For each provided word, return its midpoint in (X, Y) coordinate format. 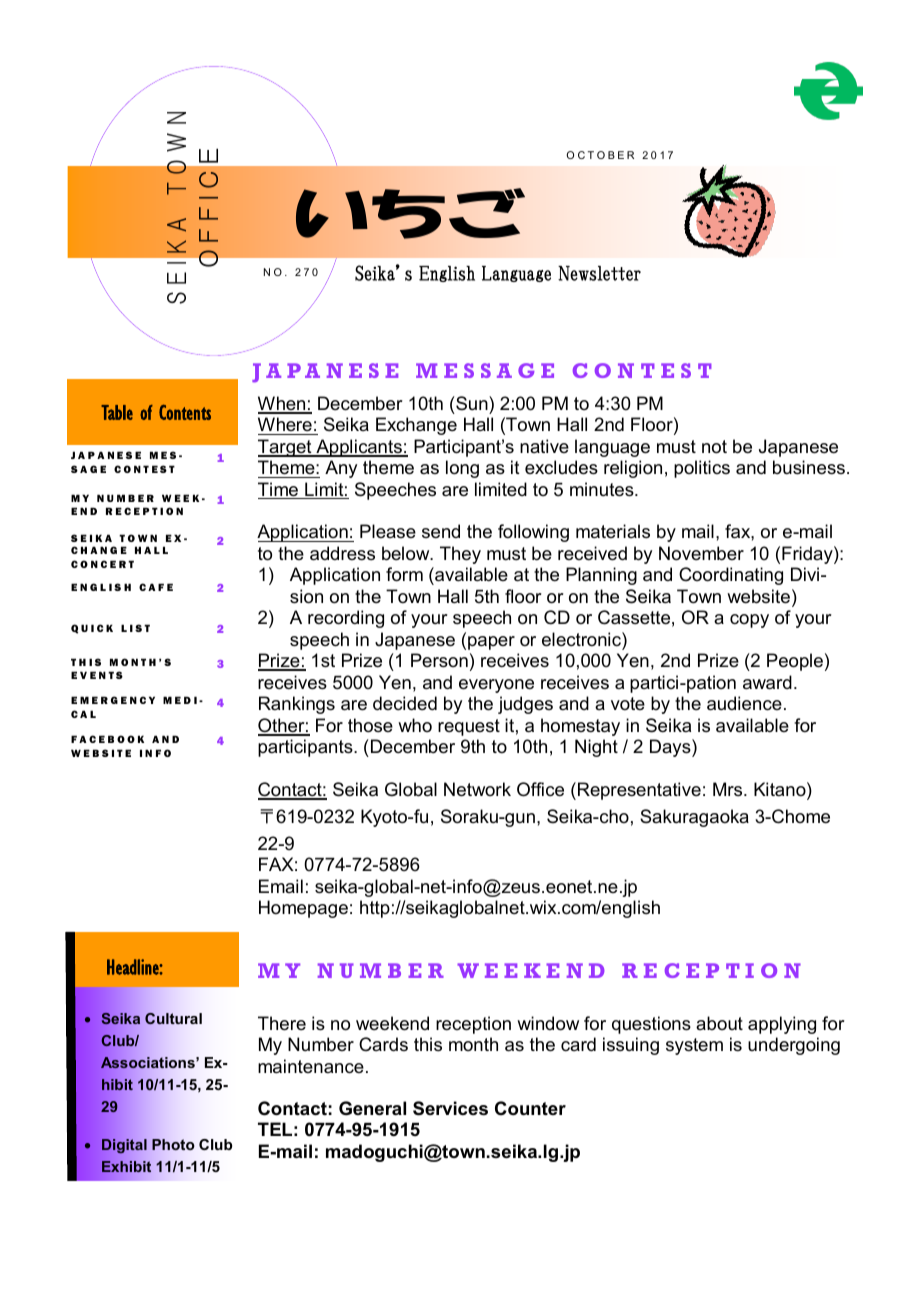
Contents (185, 412)
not (714, 446)
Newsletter (599, 273)
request (469, 727)
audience (744, 703)
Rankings (297, 705)
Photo (173, 1144)
